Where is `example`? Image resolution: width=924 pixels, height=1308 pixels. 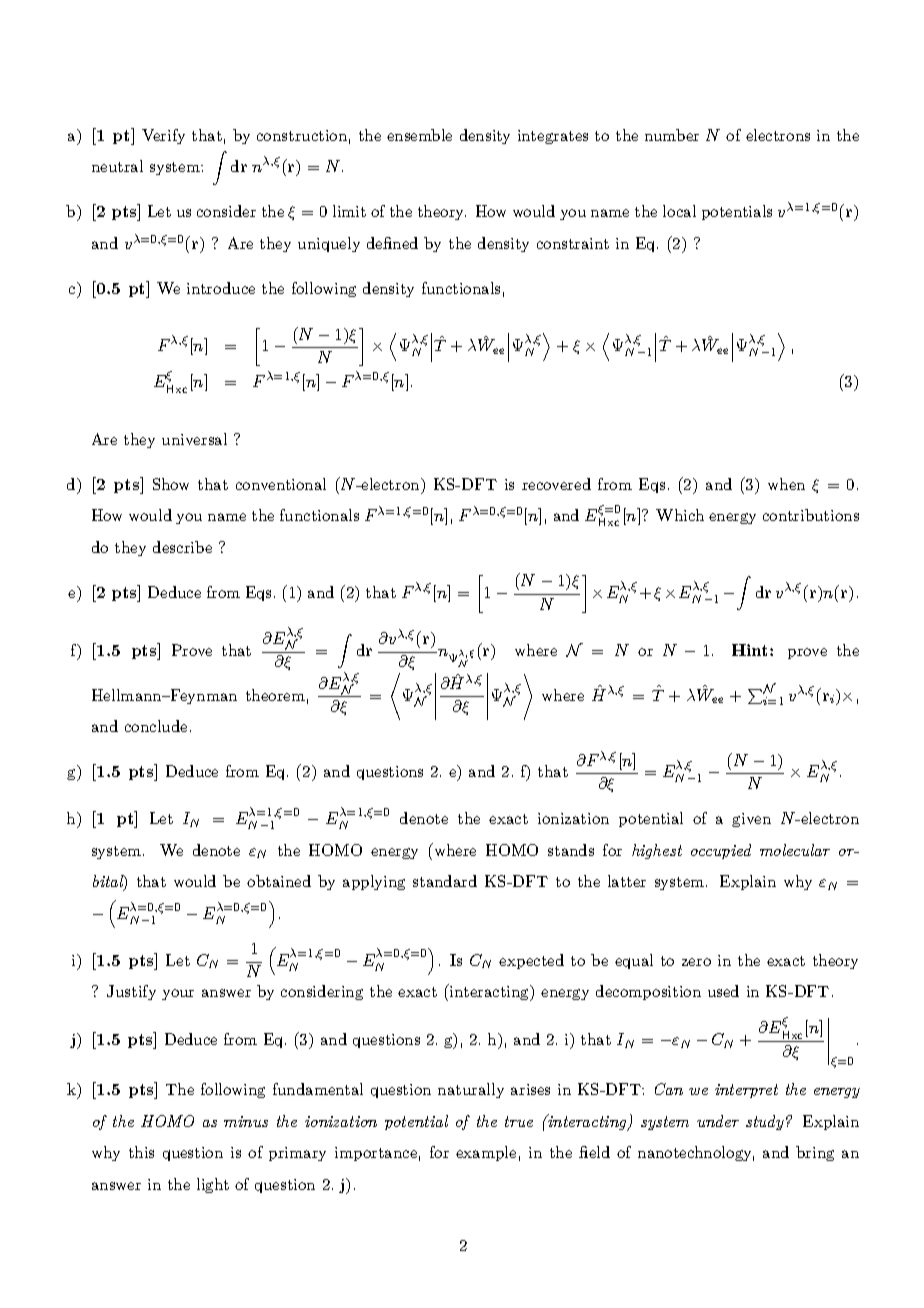
example is located at coordinates (486, 1153).
